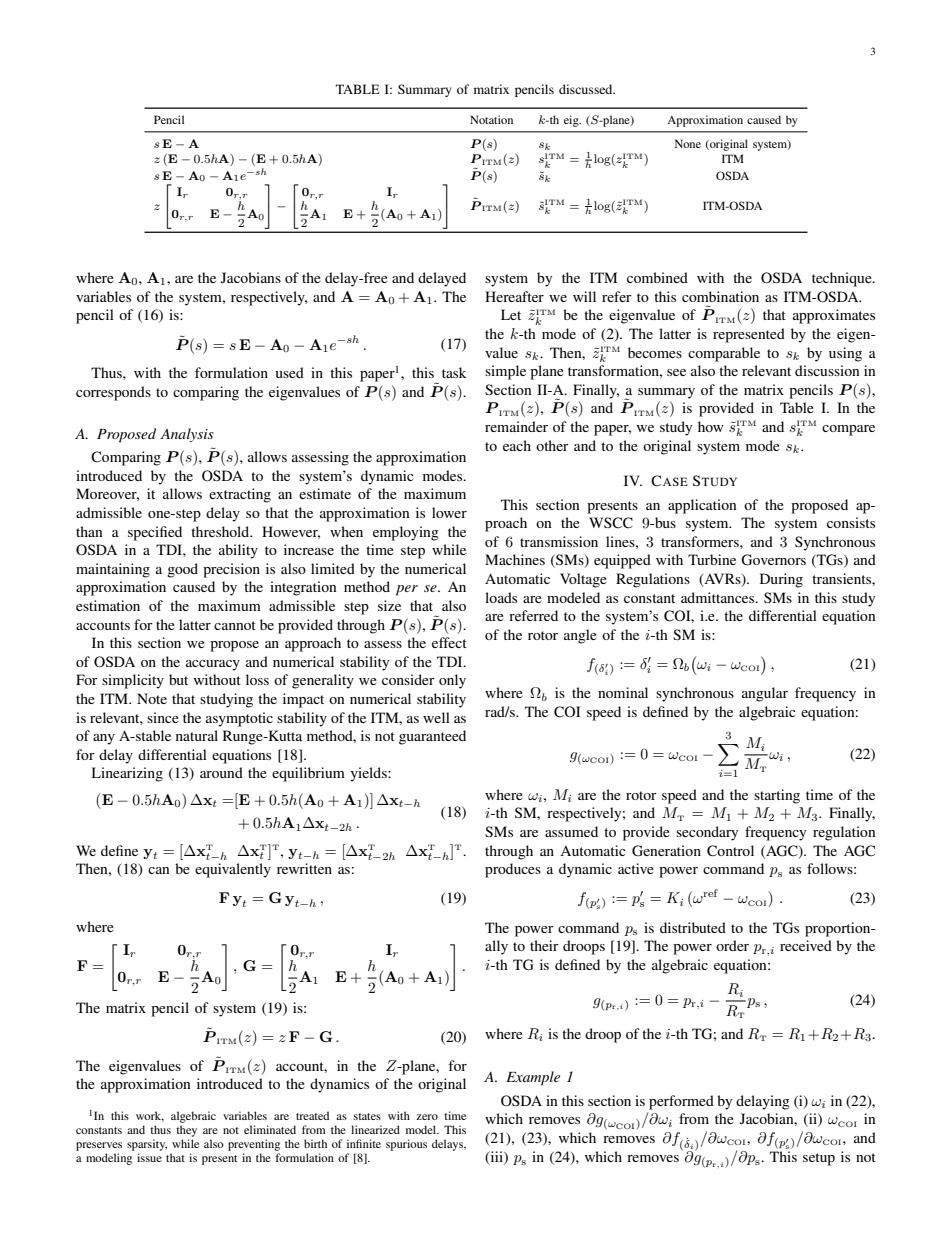 The width and height of the image is (952, 1233). What do you see at coordinates (730, 851) in the image?
I see `Control` at bounding box center [730, 851].
